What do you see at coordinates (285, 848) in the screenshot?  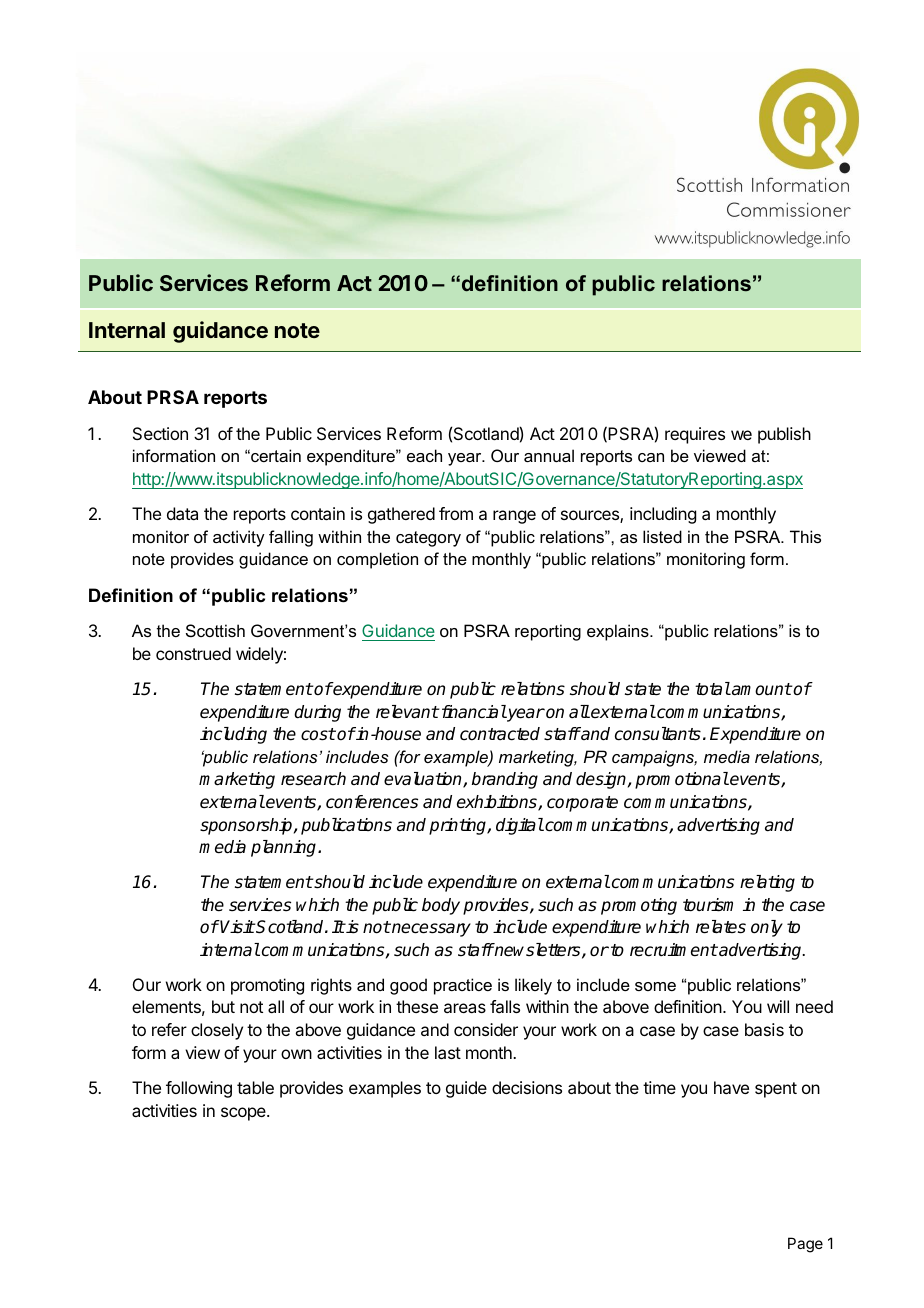 I see `planning` at bounding box center [285, 848].
